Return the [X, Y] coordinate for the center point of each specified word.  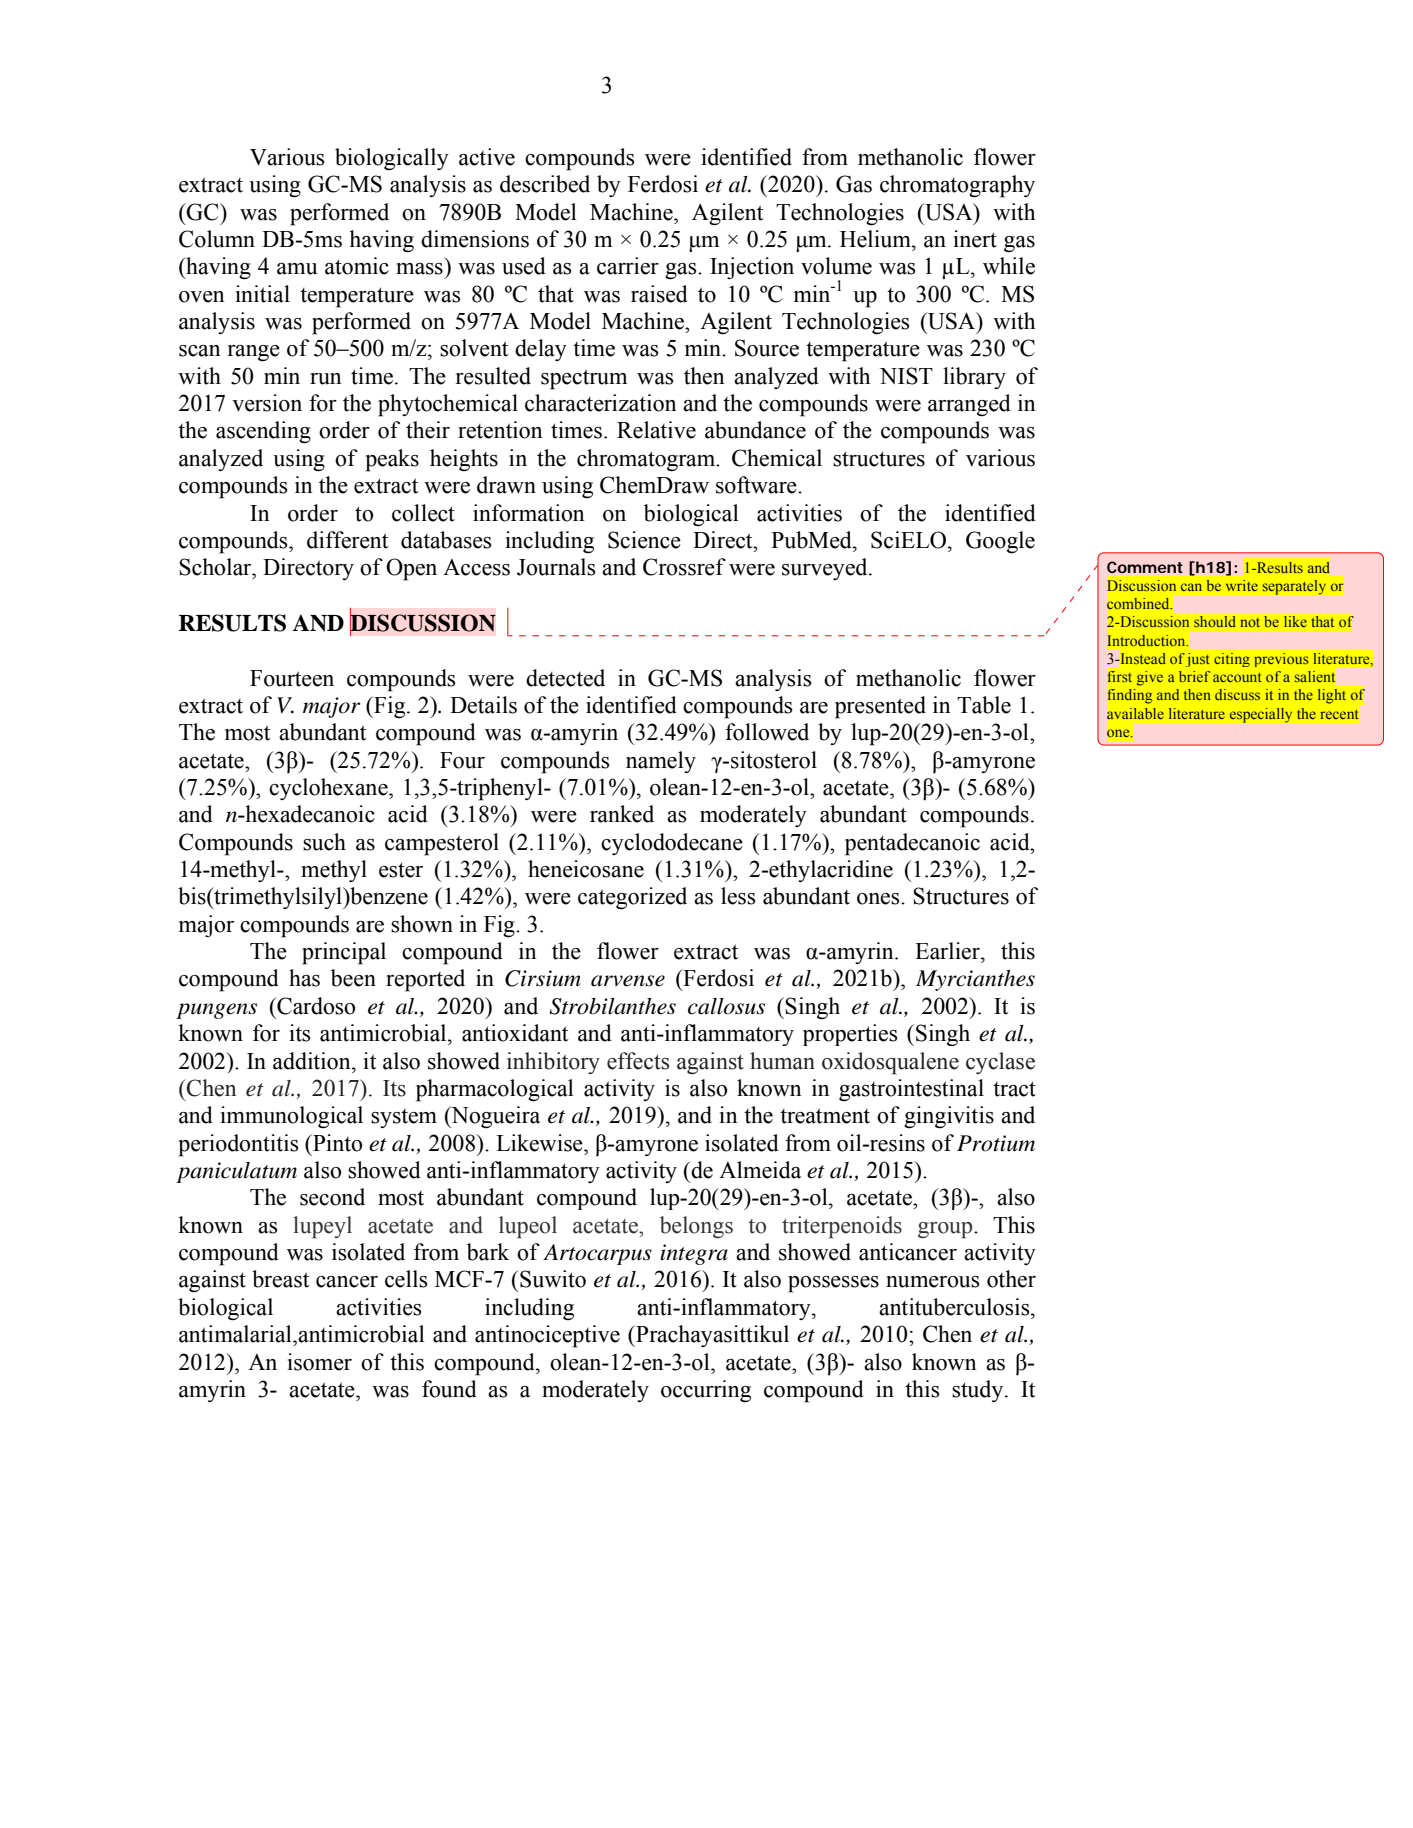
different [347, 540]
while [1009, 266]
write [1242, 585]
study [979, 1391]
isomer [319, 1362]
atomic [357, 266]
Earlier [948, 951]
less [738, 896]
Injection [752, 268]
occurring [706, 1391]
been [353, 978]
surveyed [826, 569]
